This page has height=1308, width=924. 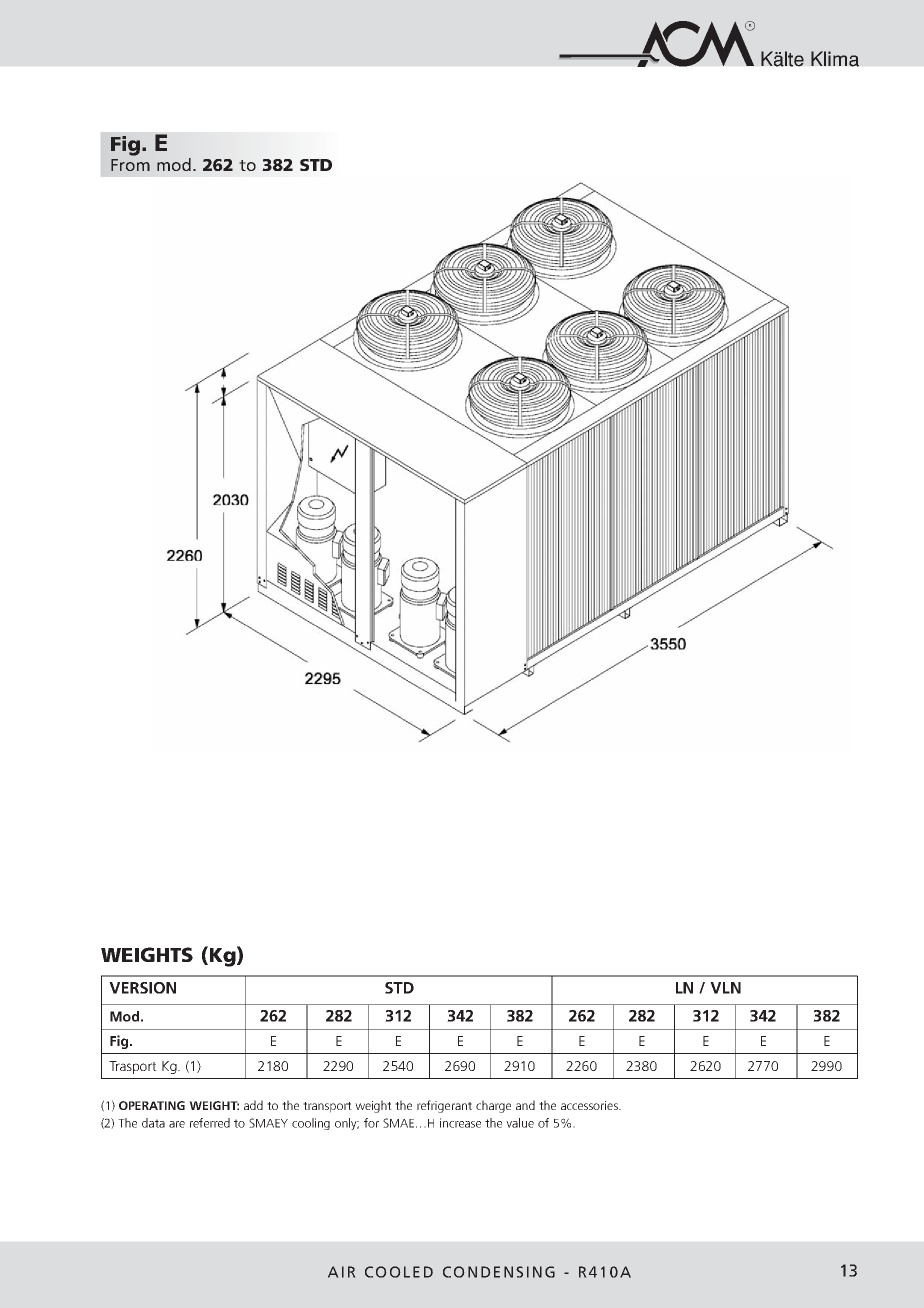 What do you see at coordinates (210, 1123) in the page?
I see `referred` at bounding box center [210, 1123].
